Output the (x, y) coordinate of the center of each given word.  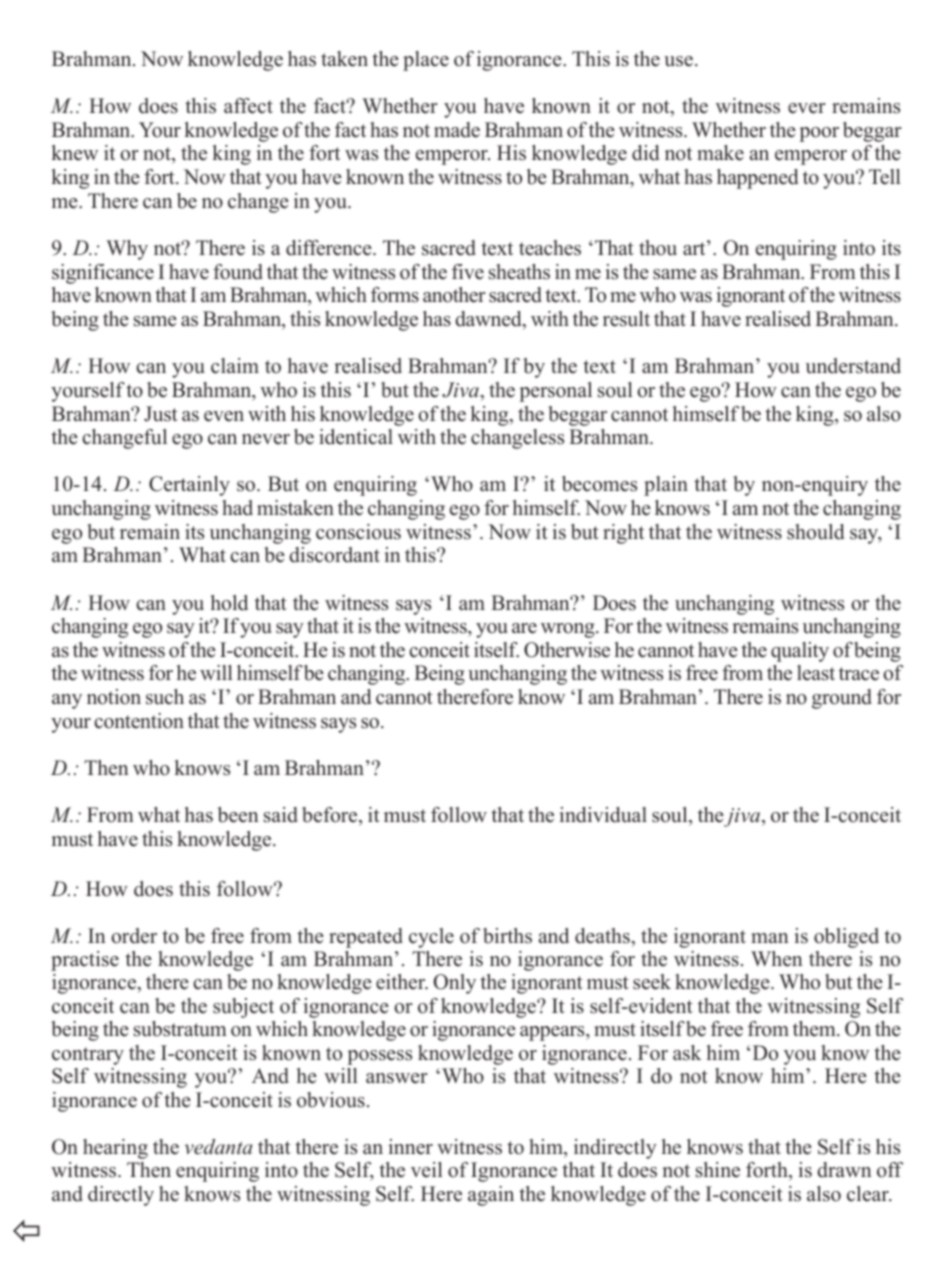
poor (819, 134)
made (457, 130)
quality (800, 652)
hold (229, 603)
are (524, 628)
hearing (115, 1149)
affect (248, 106)
